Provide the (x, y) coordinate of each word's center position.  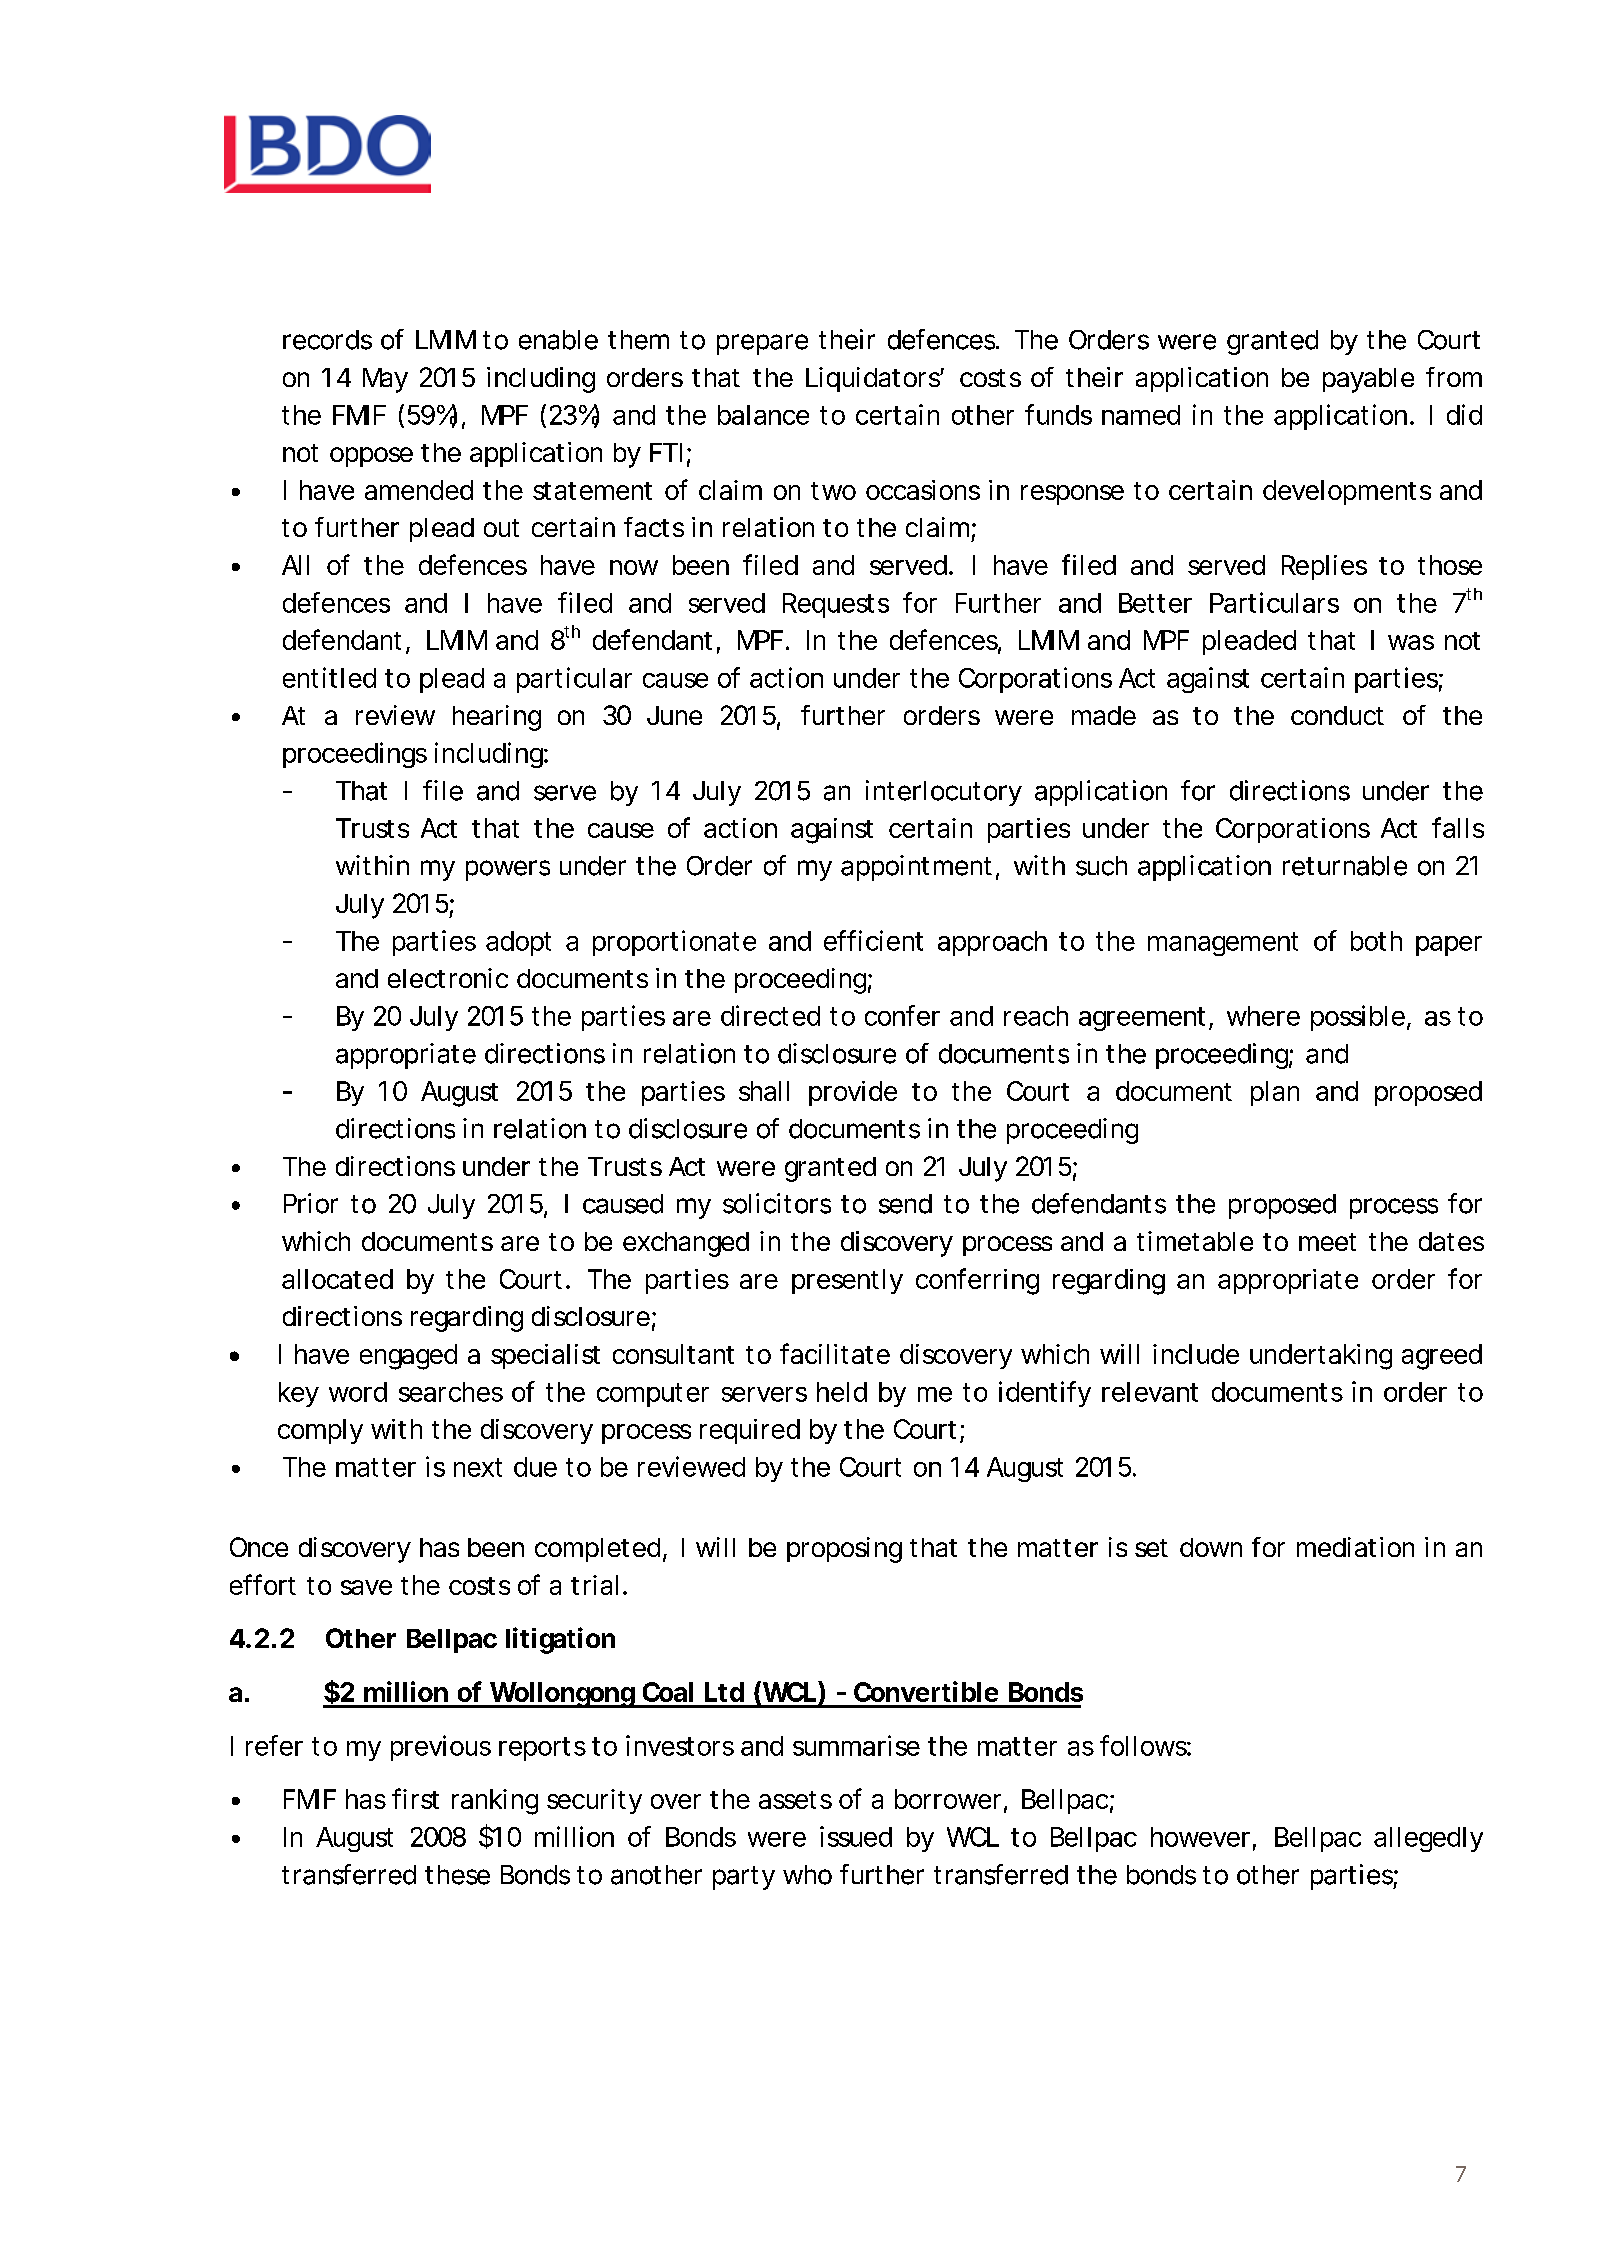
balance (763, 415)
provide (853, 1093)
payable (1368, 380)
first (415, 1798)
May (385, 380)
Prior (311, 1203)
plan (1275, 1093)
